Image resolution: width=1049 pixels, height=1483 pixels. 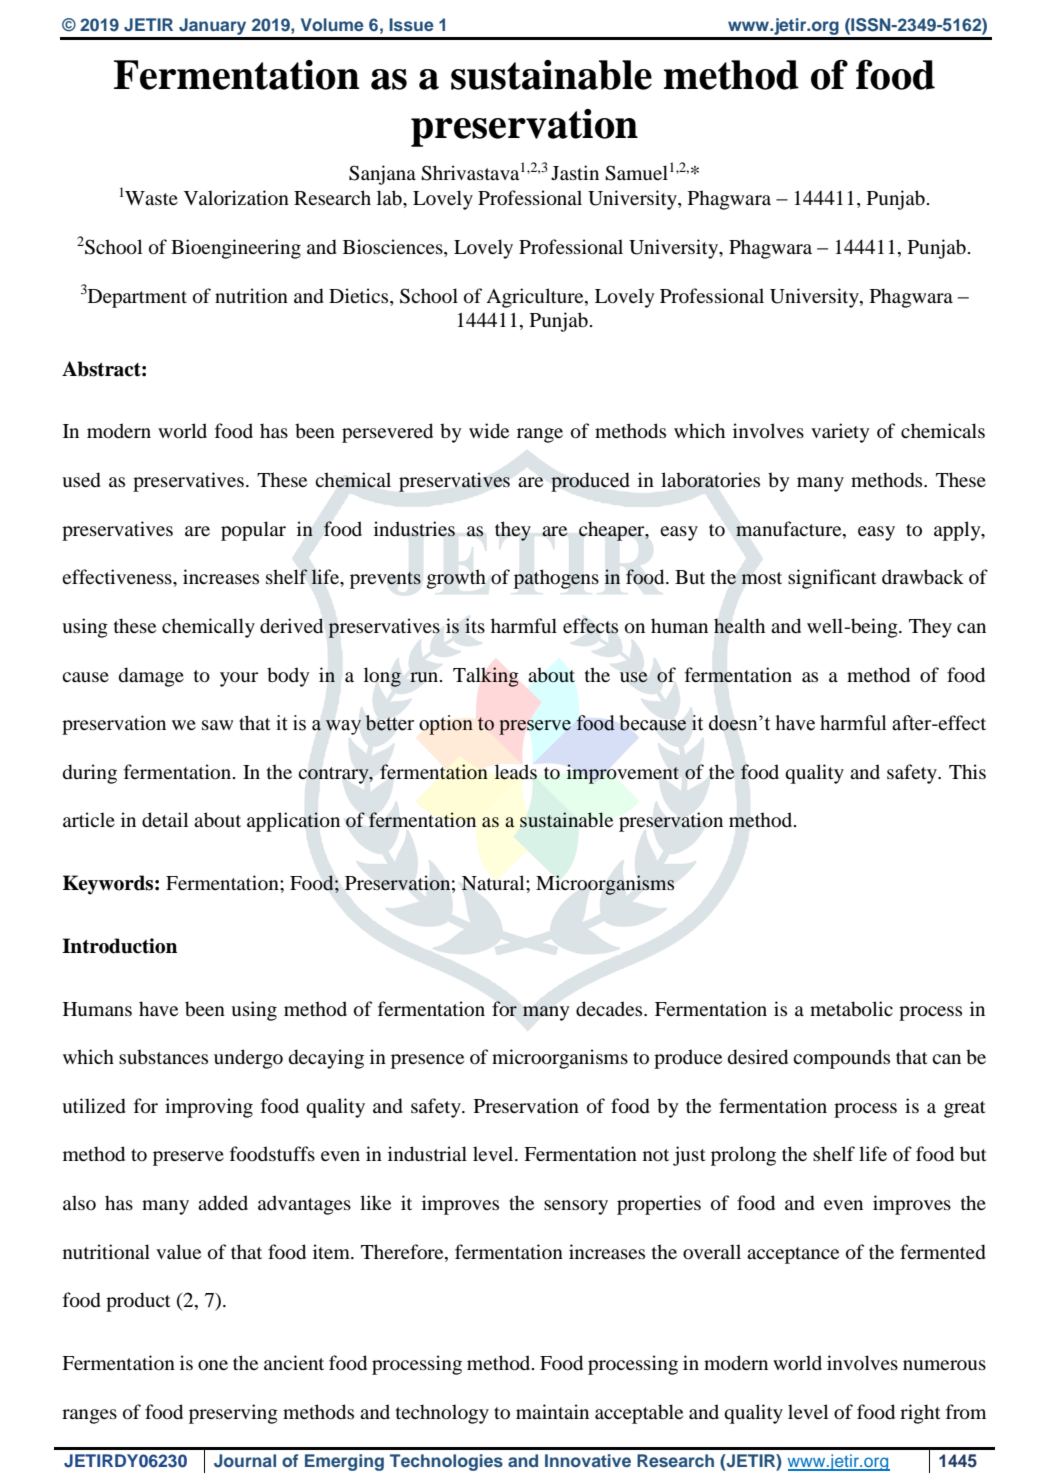 What do you see at coordinates (332, 24) in the document?
I see `Volume` at bounding box center [332, 24].
